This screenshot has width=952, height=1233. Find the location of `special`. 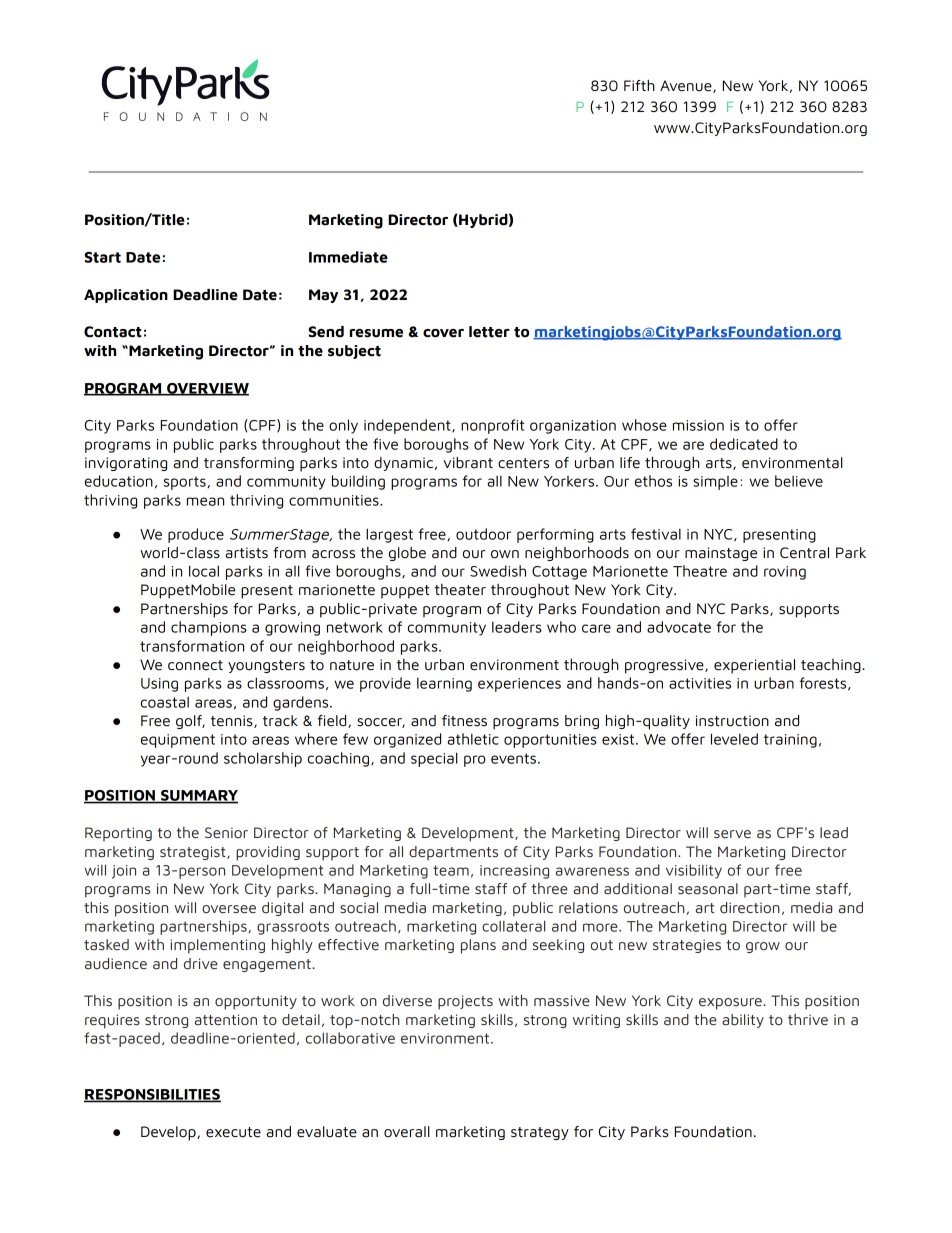

special is located at coordinates (434, 759).
